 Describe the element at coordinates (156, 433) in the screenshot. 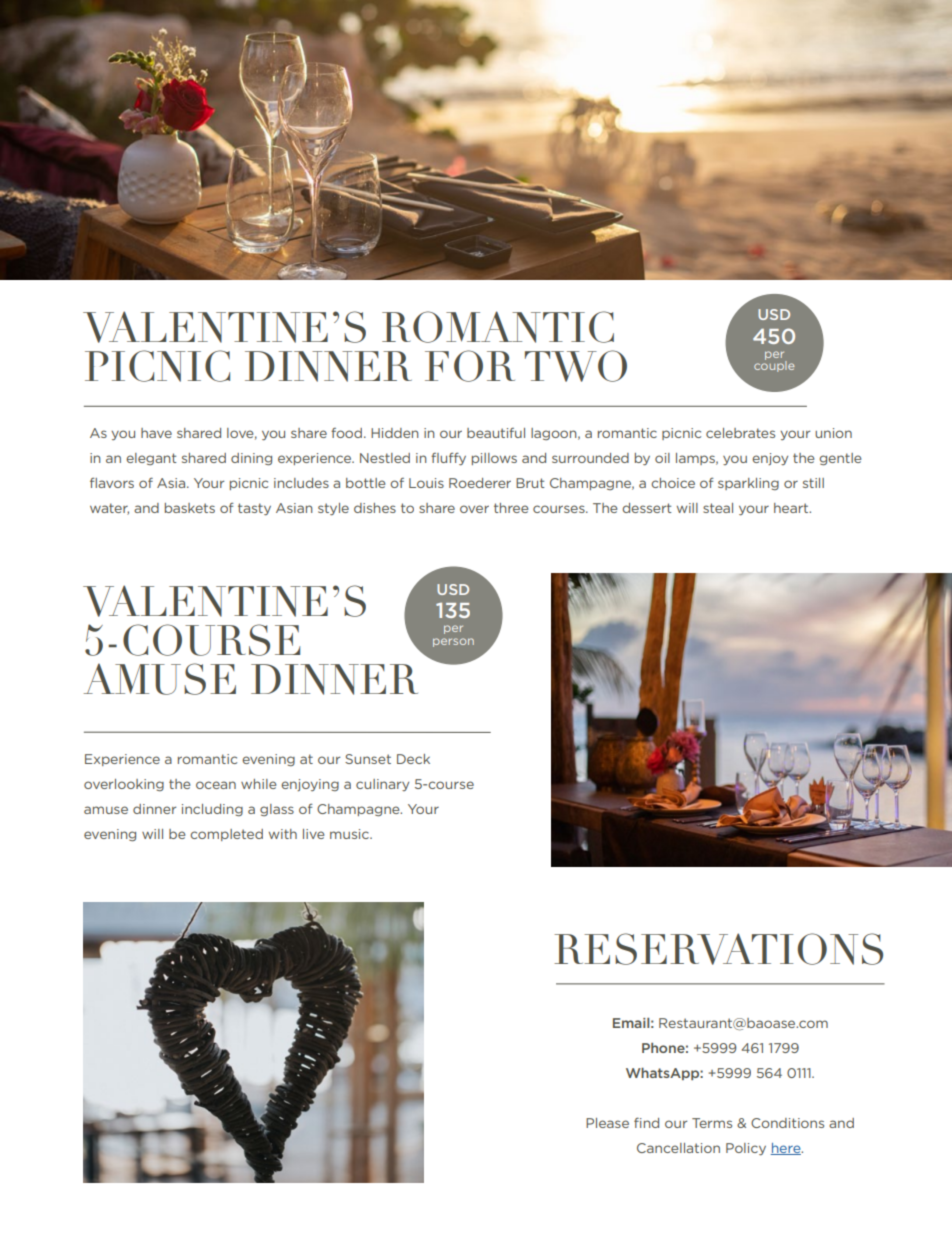

I see `have` at that location.
